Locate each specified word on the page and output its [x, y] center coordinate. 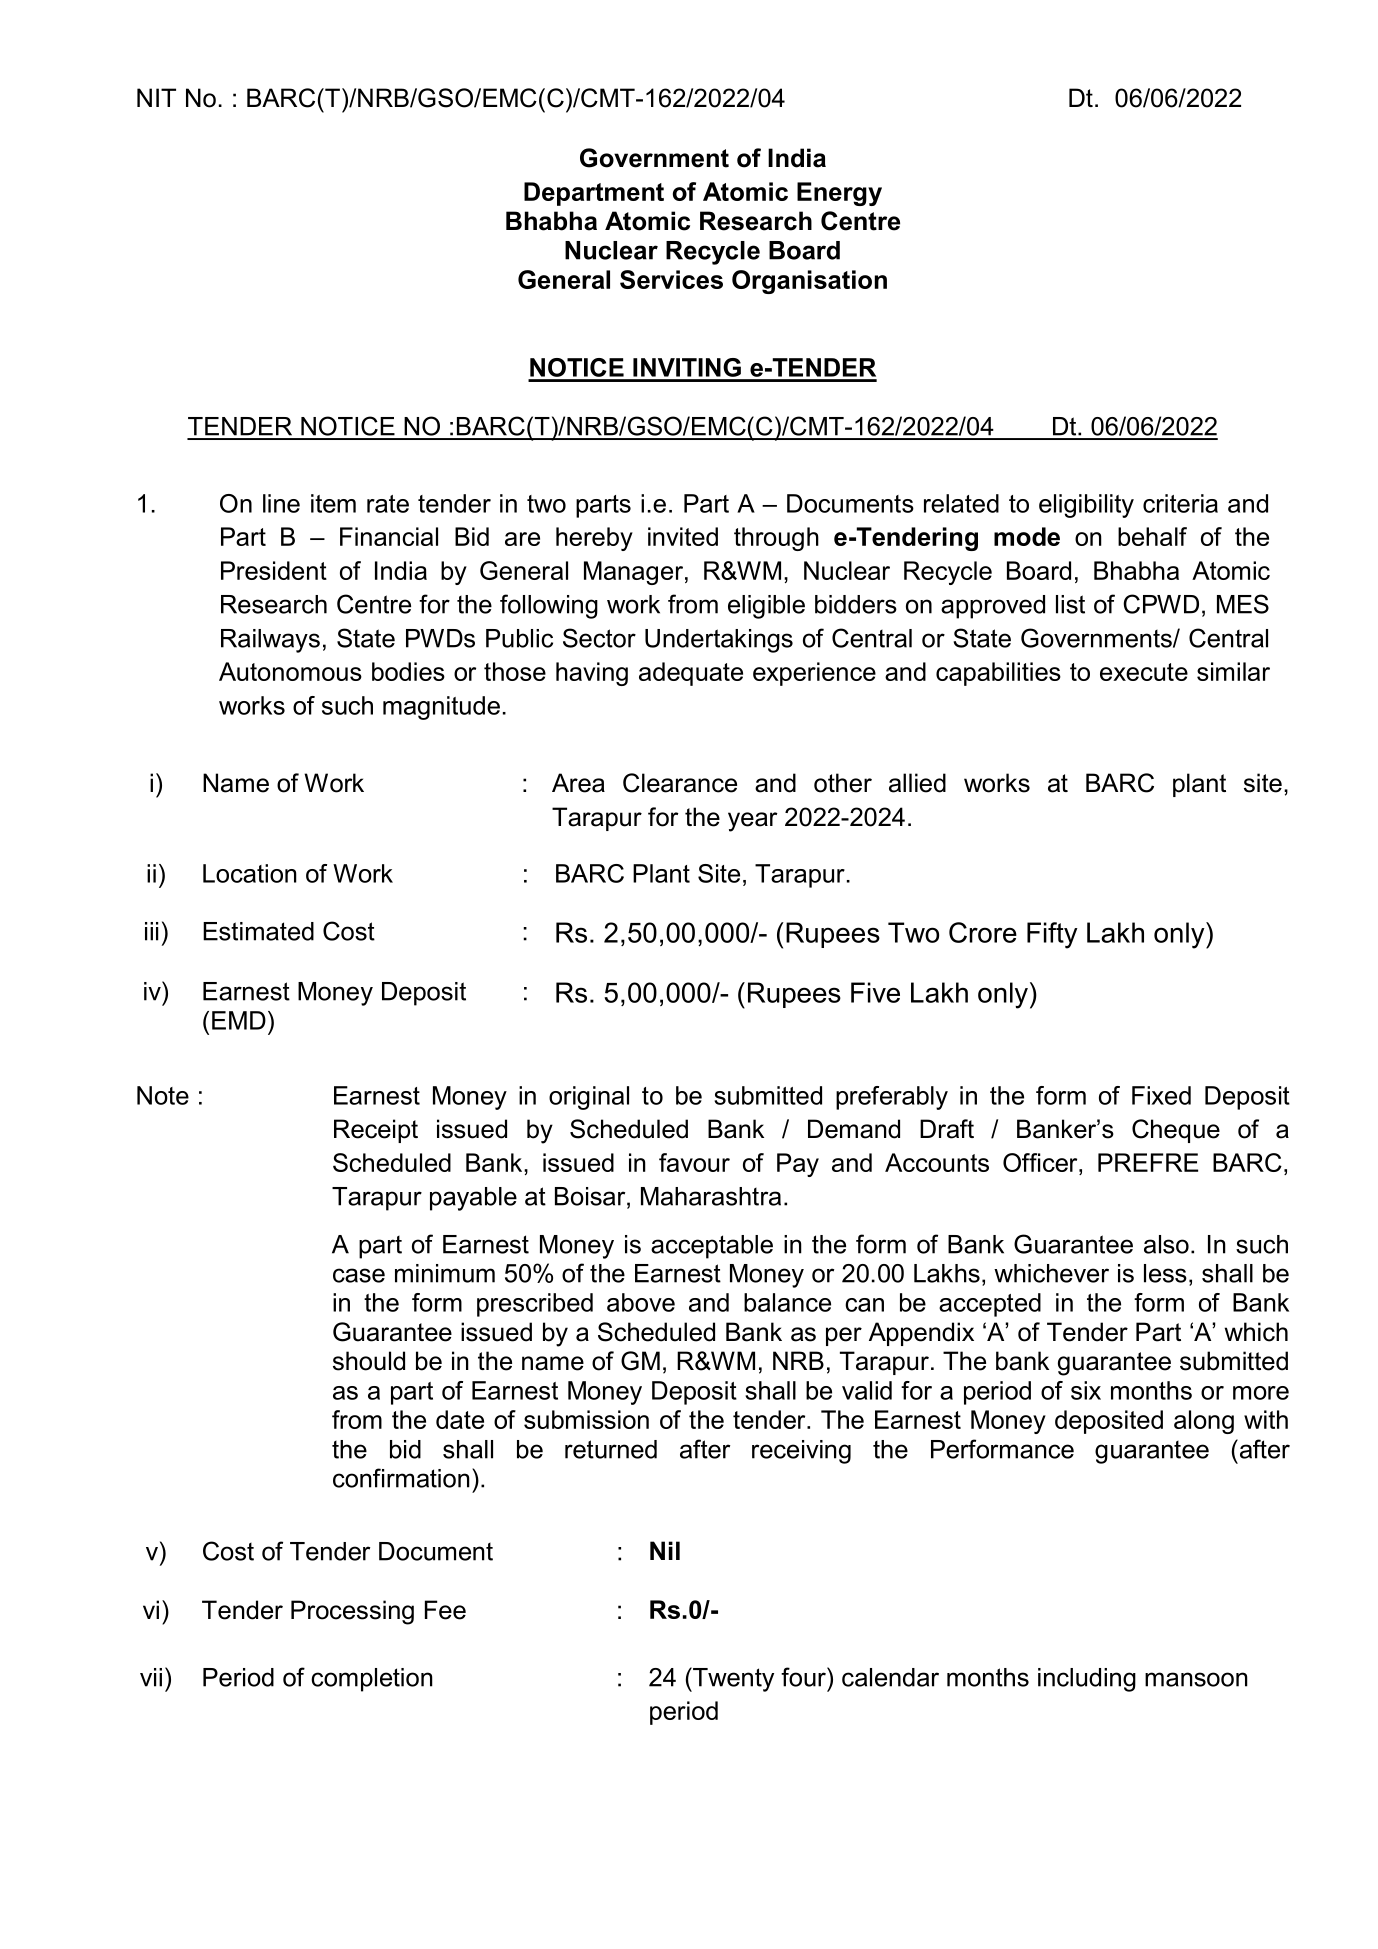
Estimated [258, 931]
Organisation [809, 282]
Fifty [1052, 935]
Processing [352, 1612]
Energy [839, 194]
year [753, 822]
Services [671, 279]
